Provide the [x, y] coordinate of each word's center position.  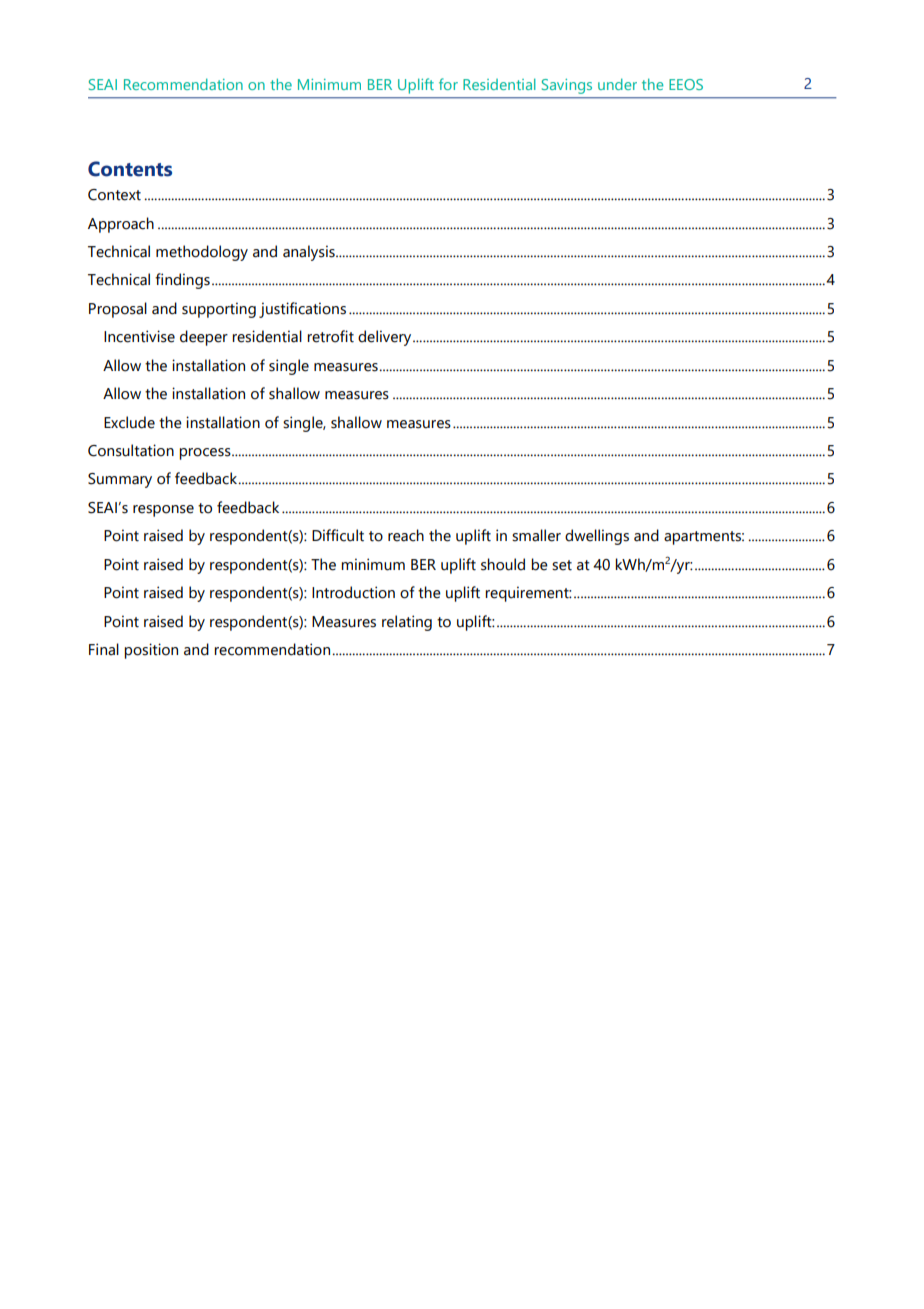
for [448, 84]
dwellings [597, 537]
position [151, 651]
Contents [130, 169]
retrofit [330, 336]
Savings [567, 86]
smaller [536, 535]
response [163, 511]
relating [407, 623]
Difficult [338, 535]
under [617, 84]
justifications [302, 310]
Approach [121, 225]
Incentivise [139, 336]
